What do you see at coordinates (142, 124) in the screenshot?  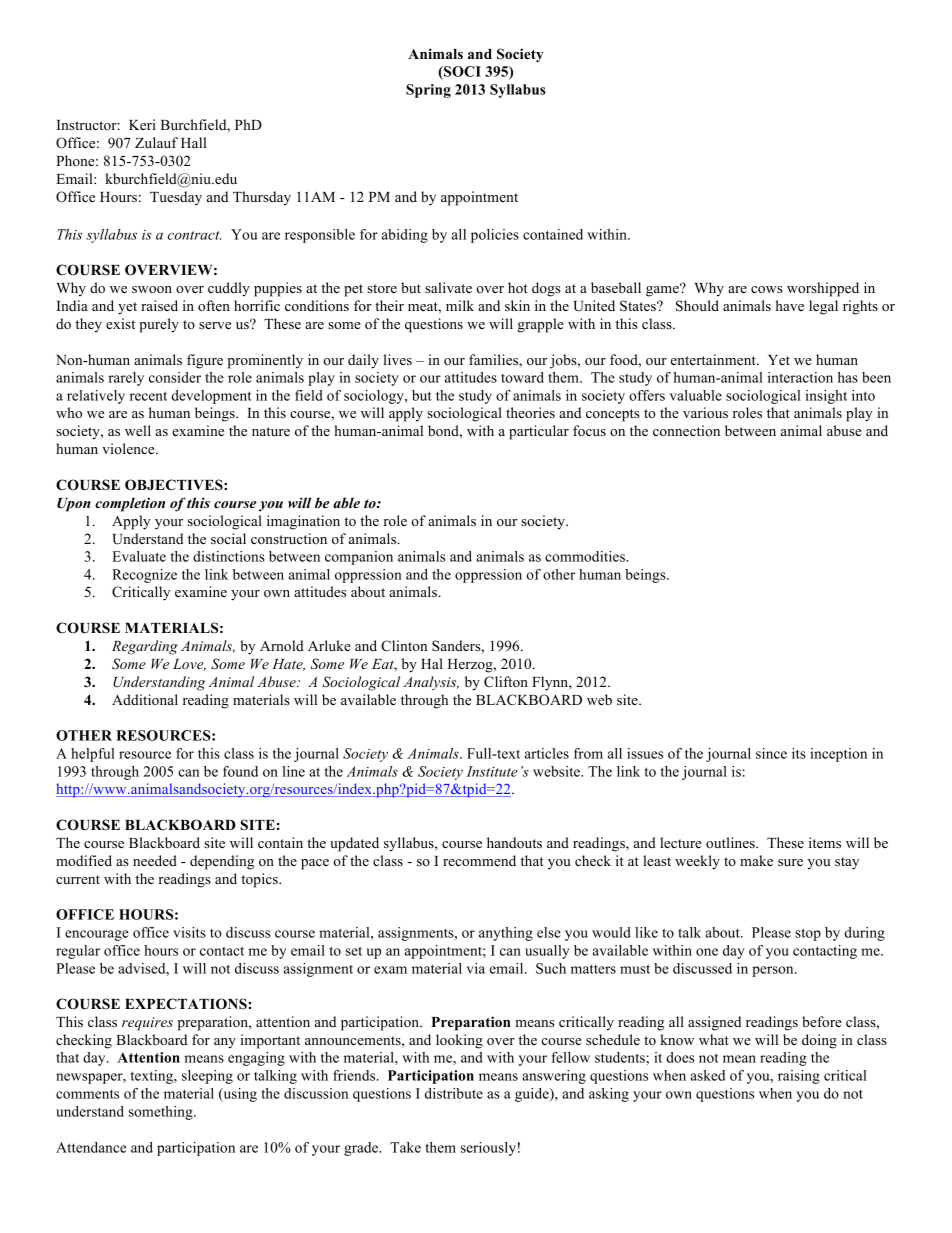 I see `Keri` at bounding box center [142, 124].
